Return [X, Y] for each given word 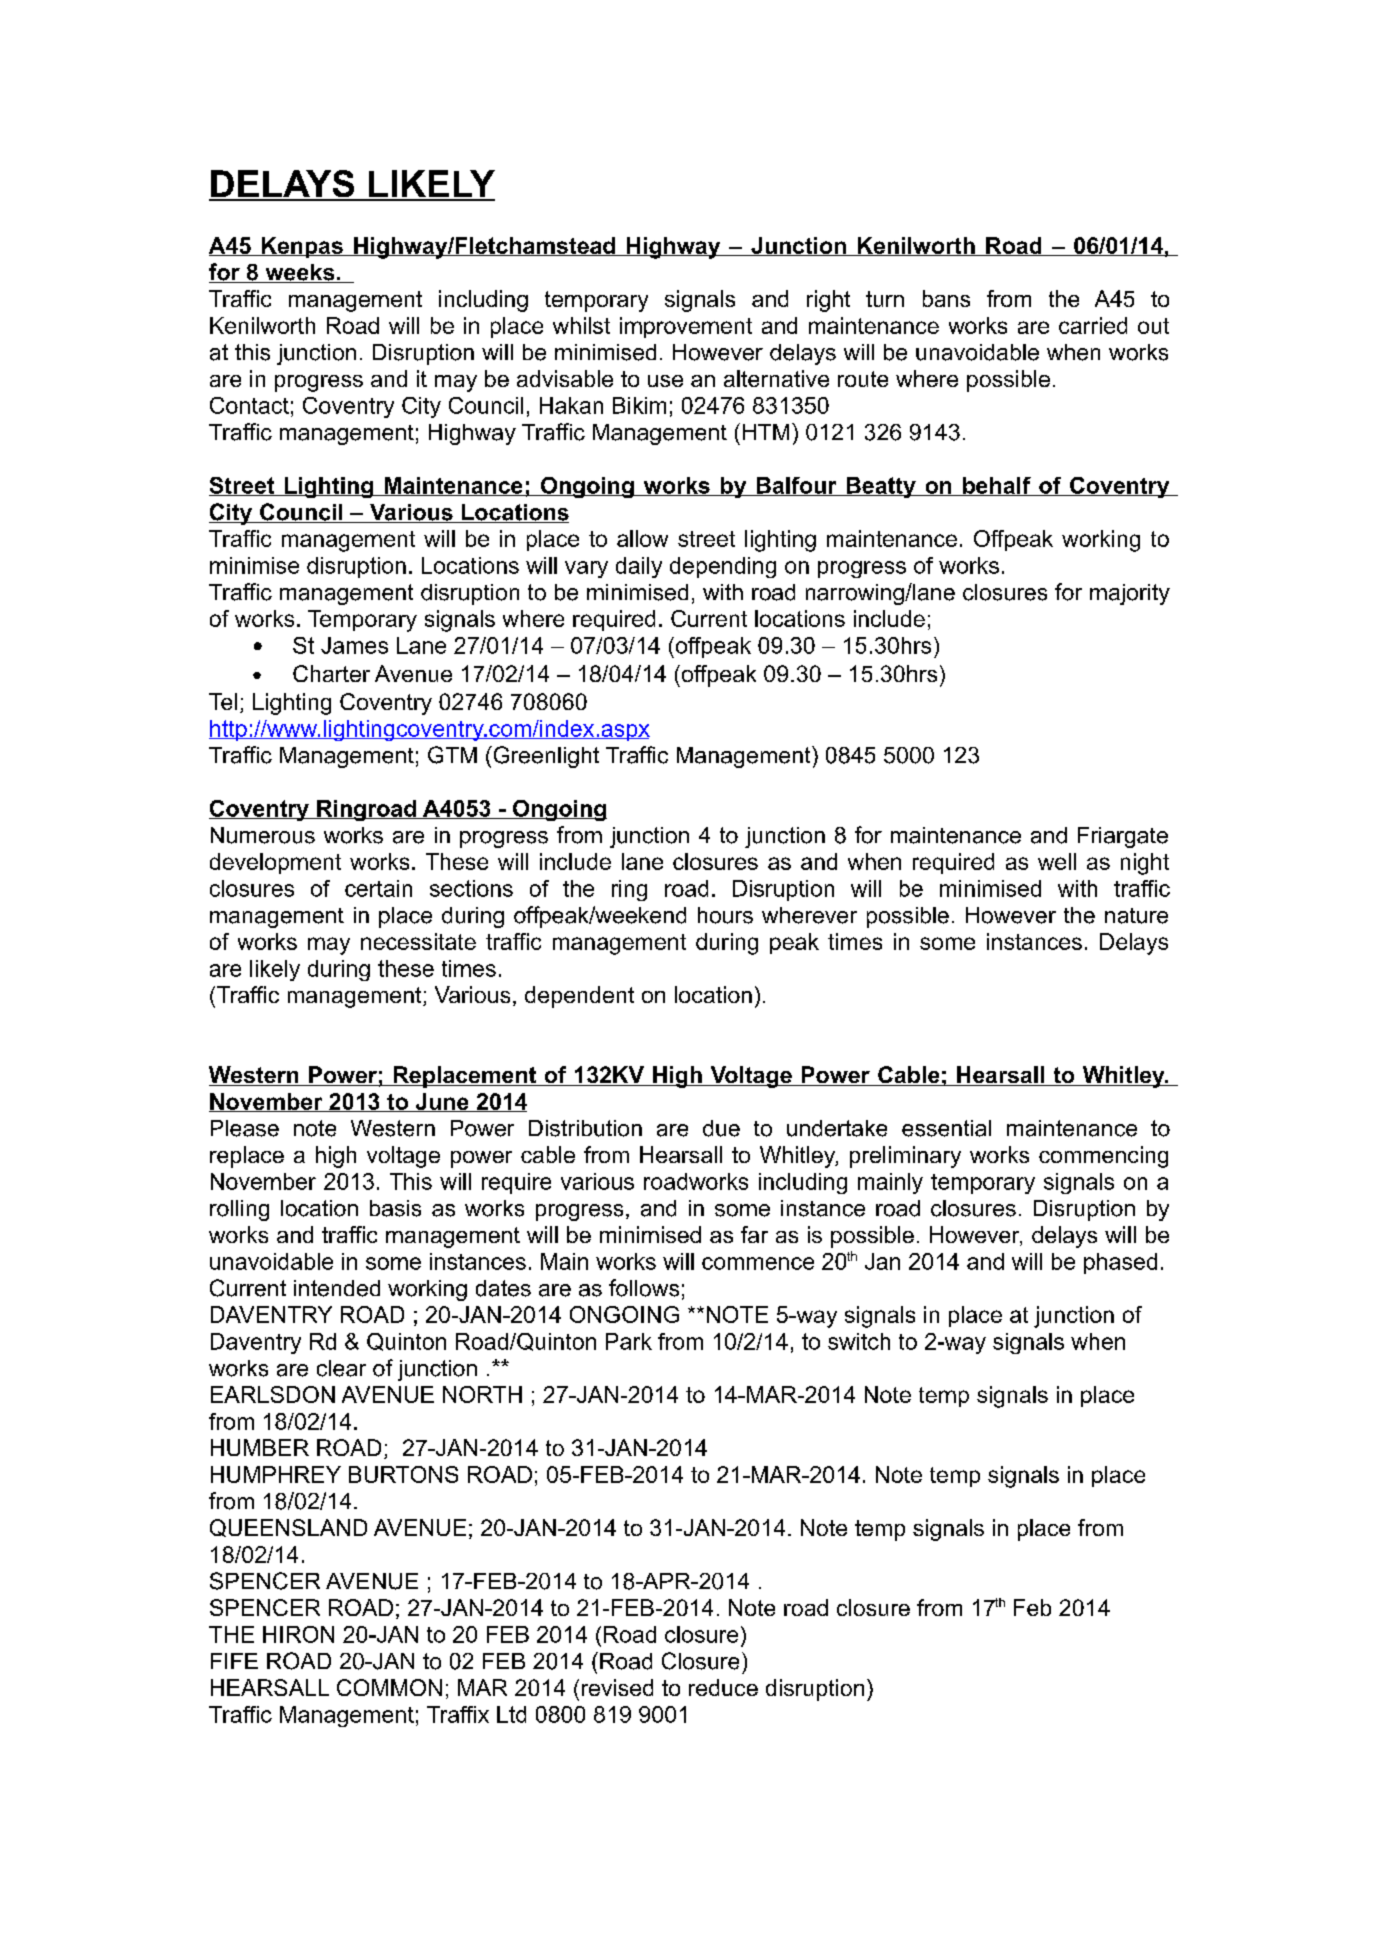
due [721, 1128]
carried [1093, 325]
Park [629, 1341]
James [354, 645]
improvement [686, 327]
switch [859, 1341]
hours [725, 915]
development [275, 863]
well [1057, 861]
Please [245, 1128]
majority [1130, 594]
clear [341, 1368]
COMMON [389, 1687]
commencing [1103, 1157]
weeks [300, 273]
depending [723, 567]
